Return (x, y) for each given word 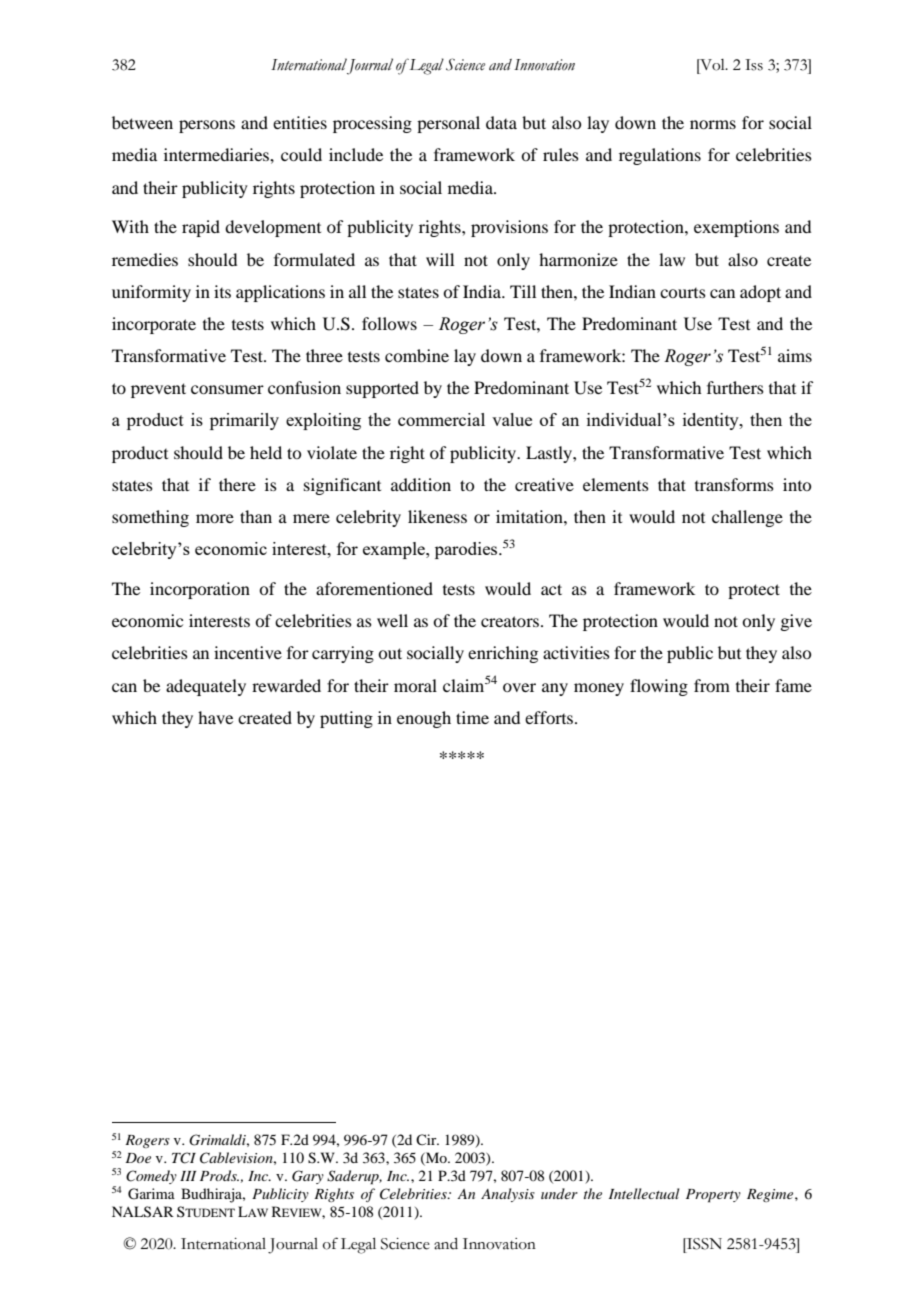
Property (713, 1196)
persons (207, 126)
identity (712, 421)
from (712, 685)
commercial (441, 419)
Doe (138, 1158)
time (472, 717)
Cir (427, 1139)
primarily (244, 421)
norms (713, 124)
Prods (219, 1175)
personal (448, 124)
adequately (206, 687)
